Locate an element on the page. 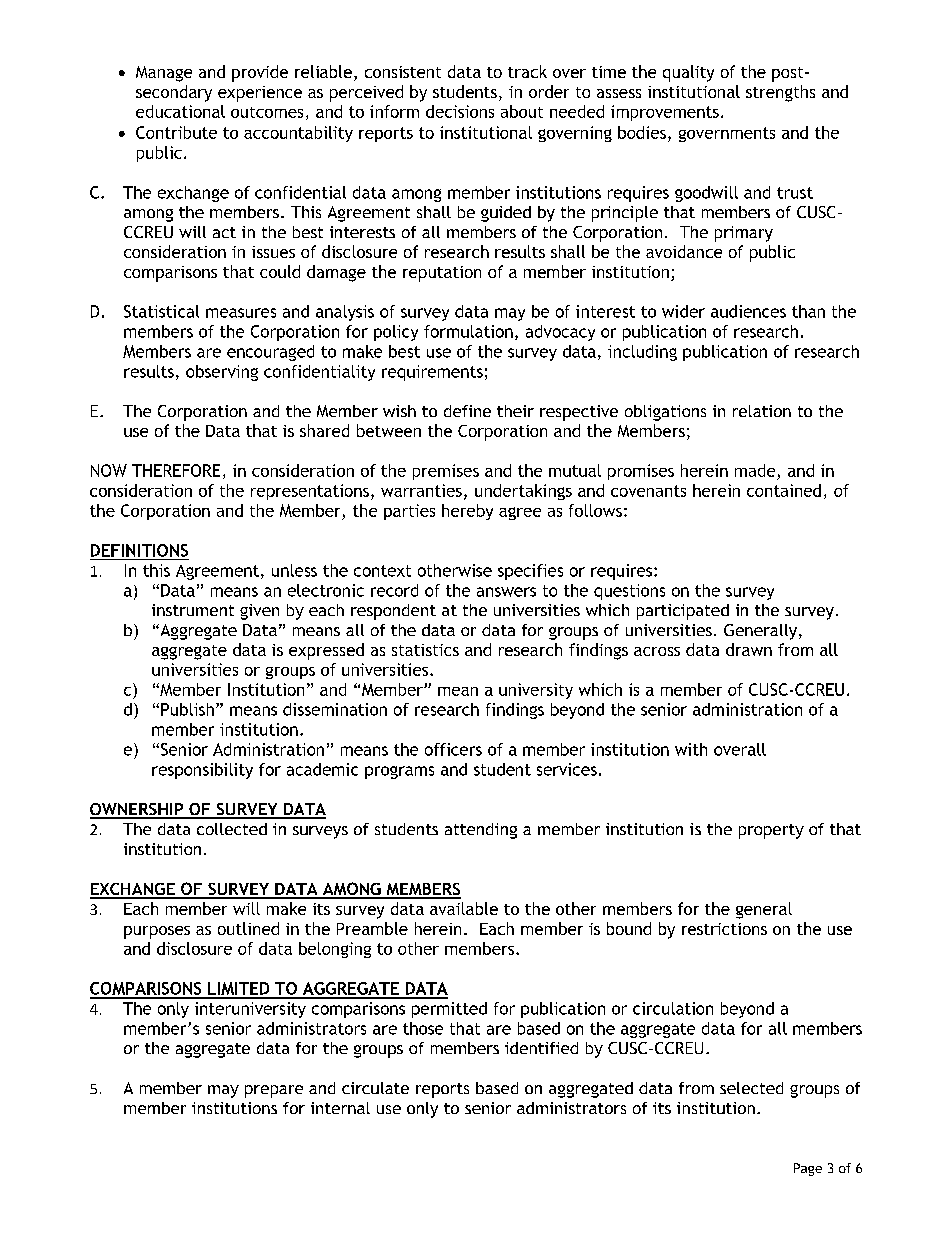  instrument is located at coordinates (193, 610).
